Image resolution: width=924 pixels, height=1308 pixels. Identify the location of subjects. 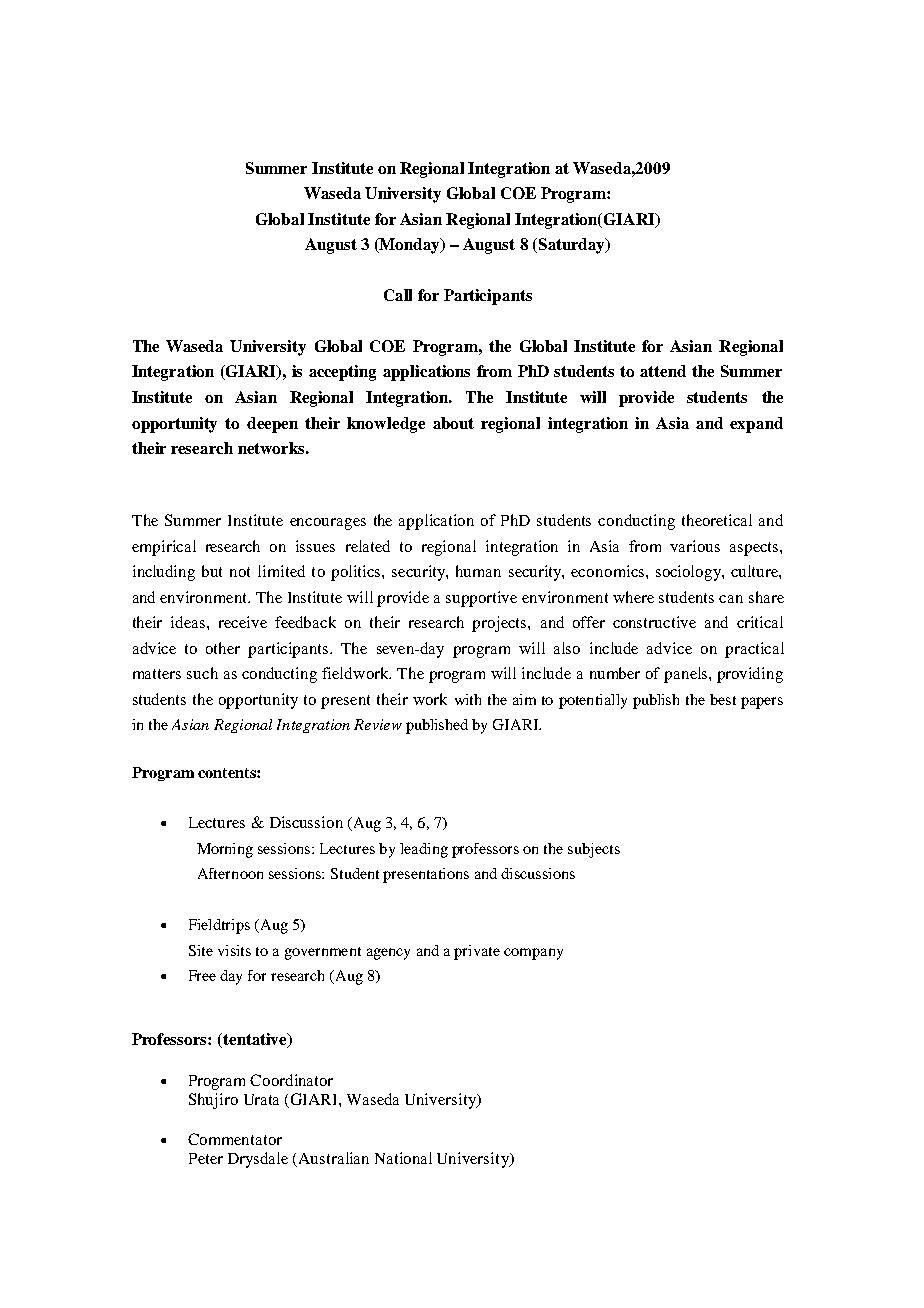
(594, 850).
